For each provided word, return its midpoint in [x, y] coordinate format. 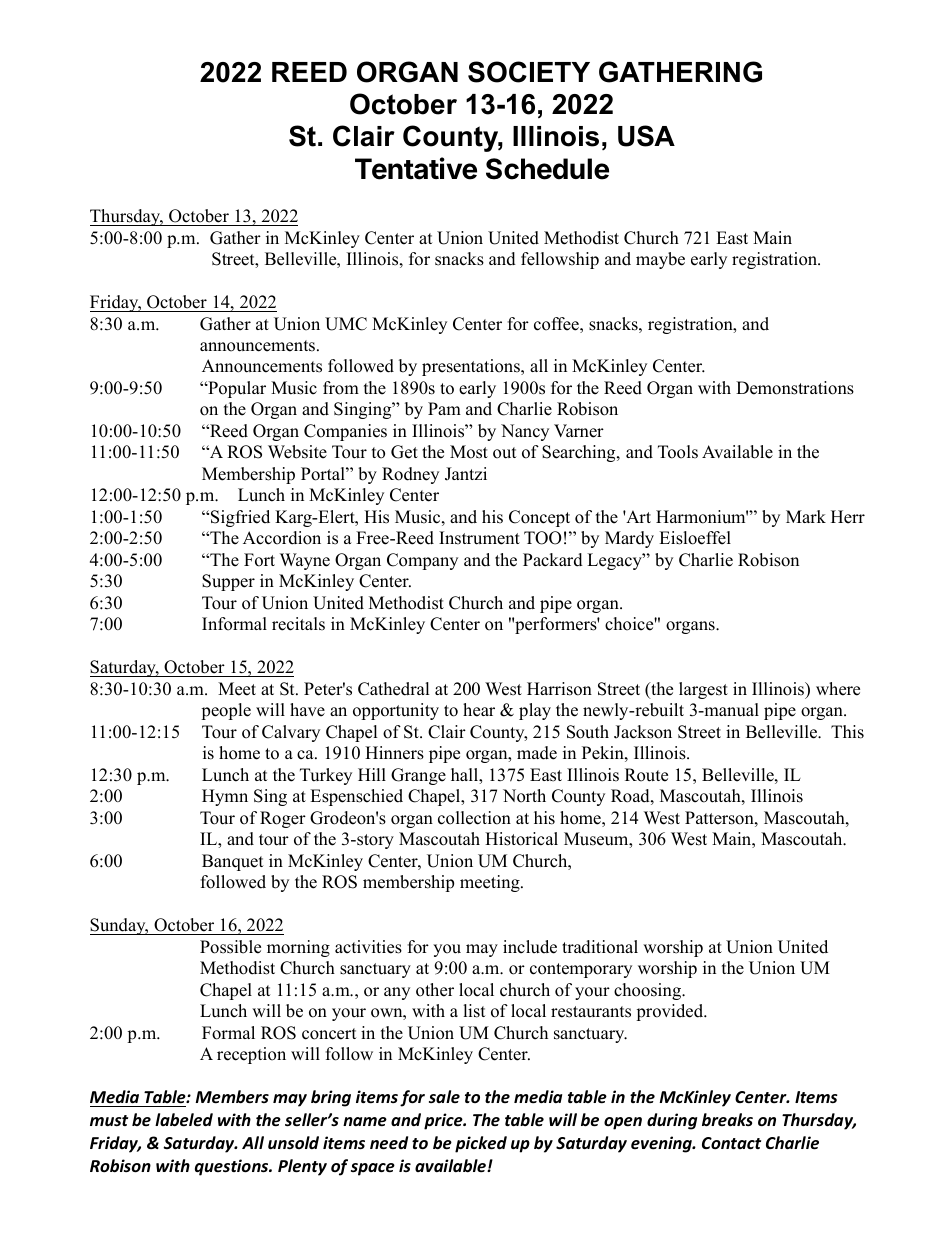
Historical [521, 839]
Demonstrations [795, 388]
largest [703, 690]
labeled [184, 1120]
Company [422, 561]
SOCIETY [529, 72]
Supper [228, 582]
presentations [472, 367]
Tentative [416, 168]
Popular [236, 389]
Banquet [233, 862]
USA [646, 136]
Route [646, 775]
